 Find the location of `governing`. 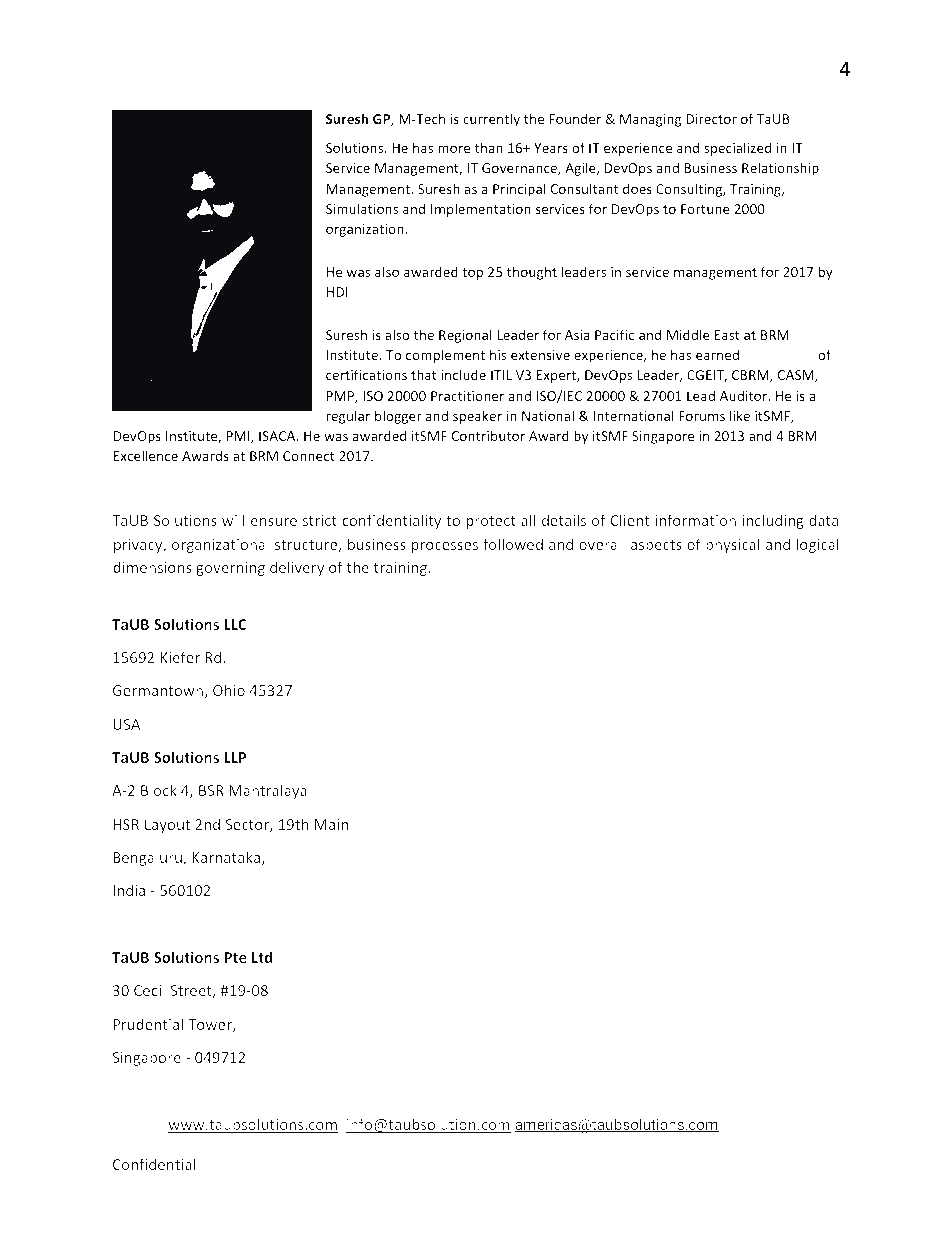

governing is located at coordinates (230, 569).
